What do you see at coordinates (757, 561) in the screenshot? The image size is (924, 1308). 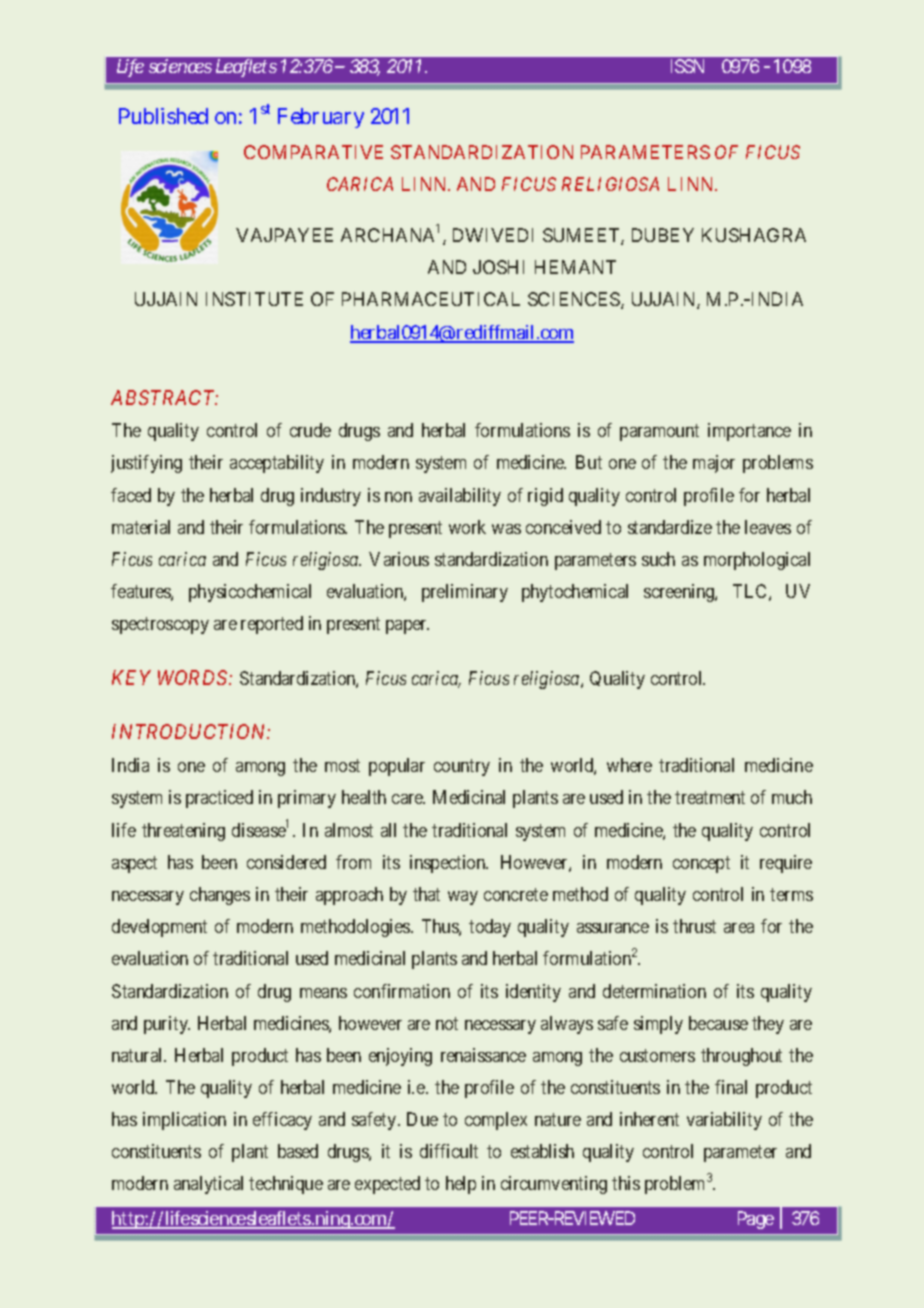 I see `morphological` at bounding box center [757, 561].
